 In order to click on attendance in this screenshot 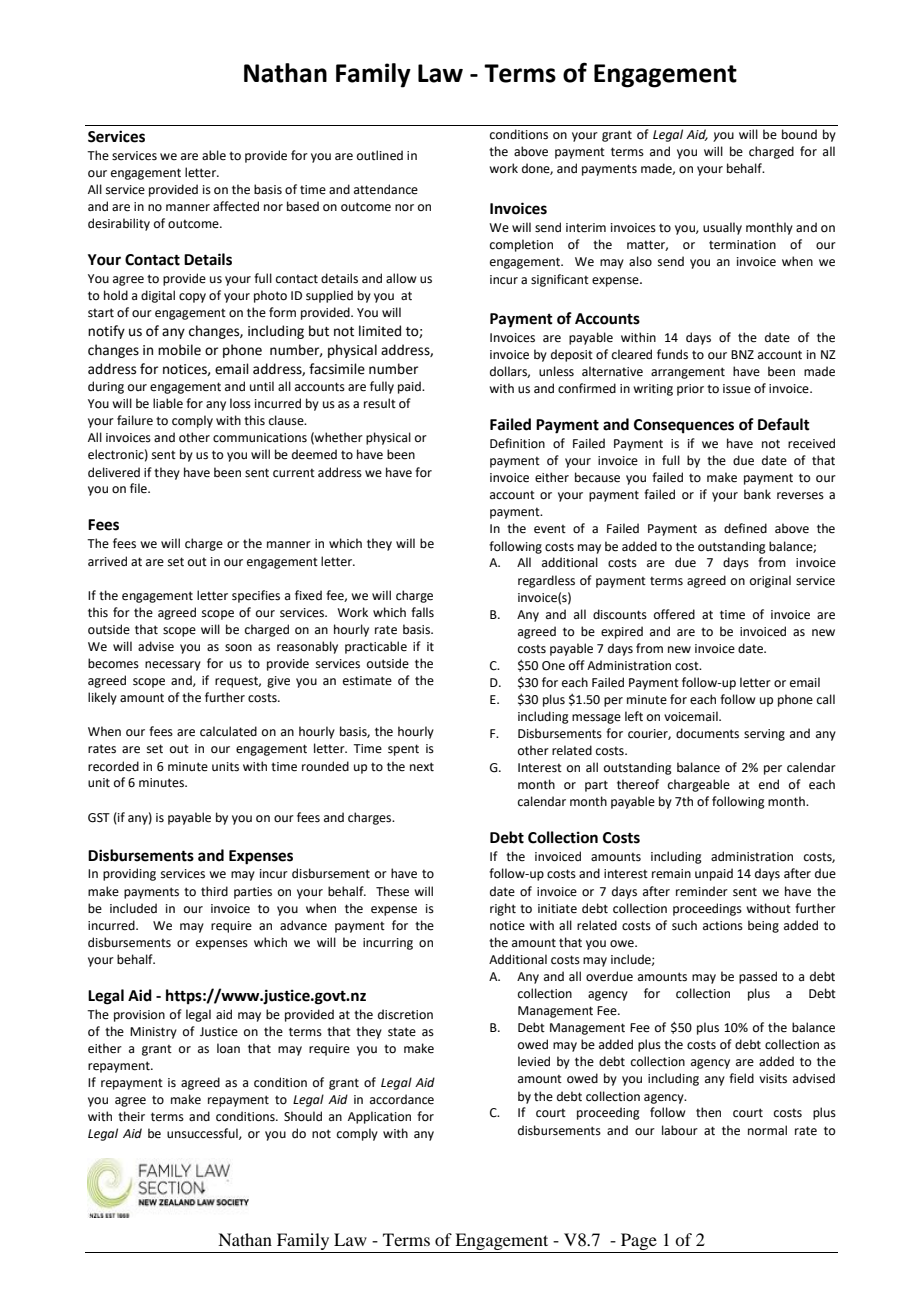, I will do `click(386, 189)`.
